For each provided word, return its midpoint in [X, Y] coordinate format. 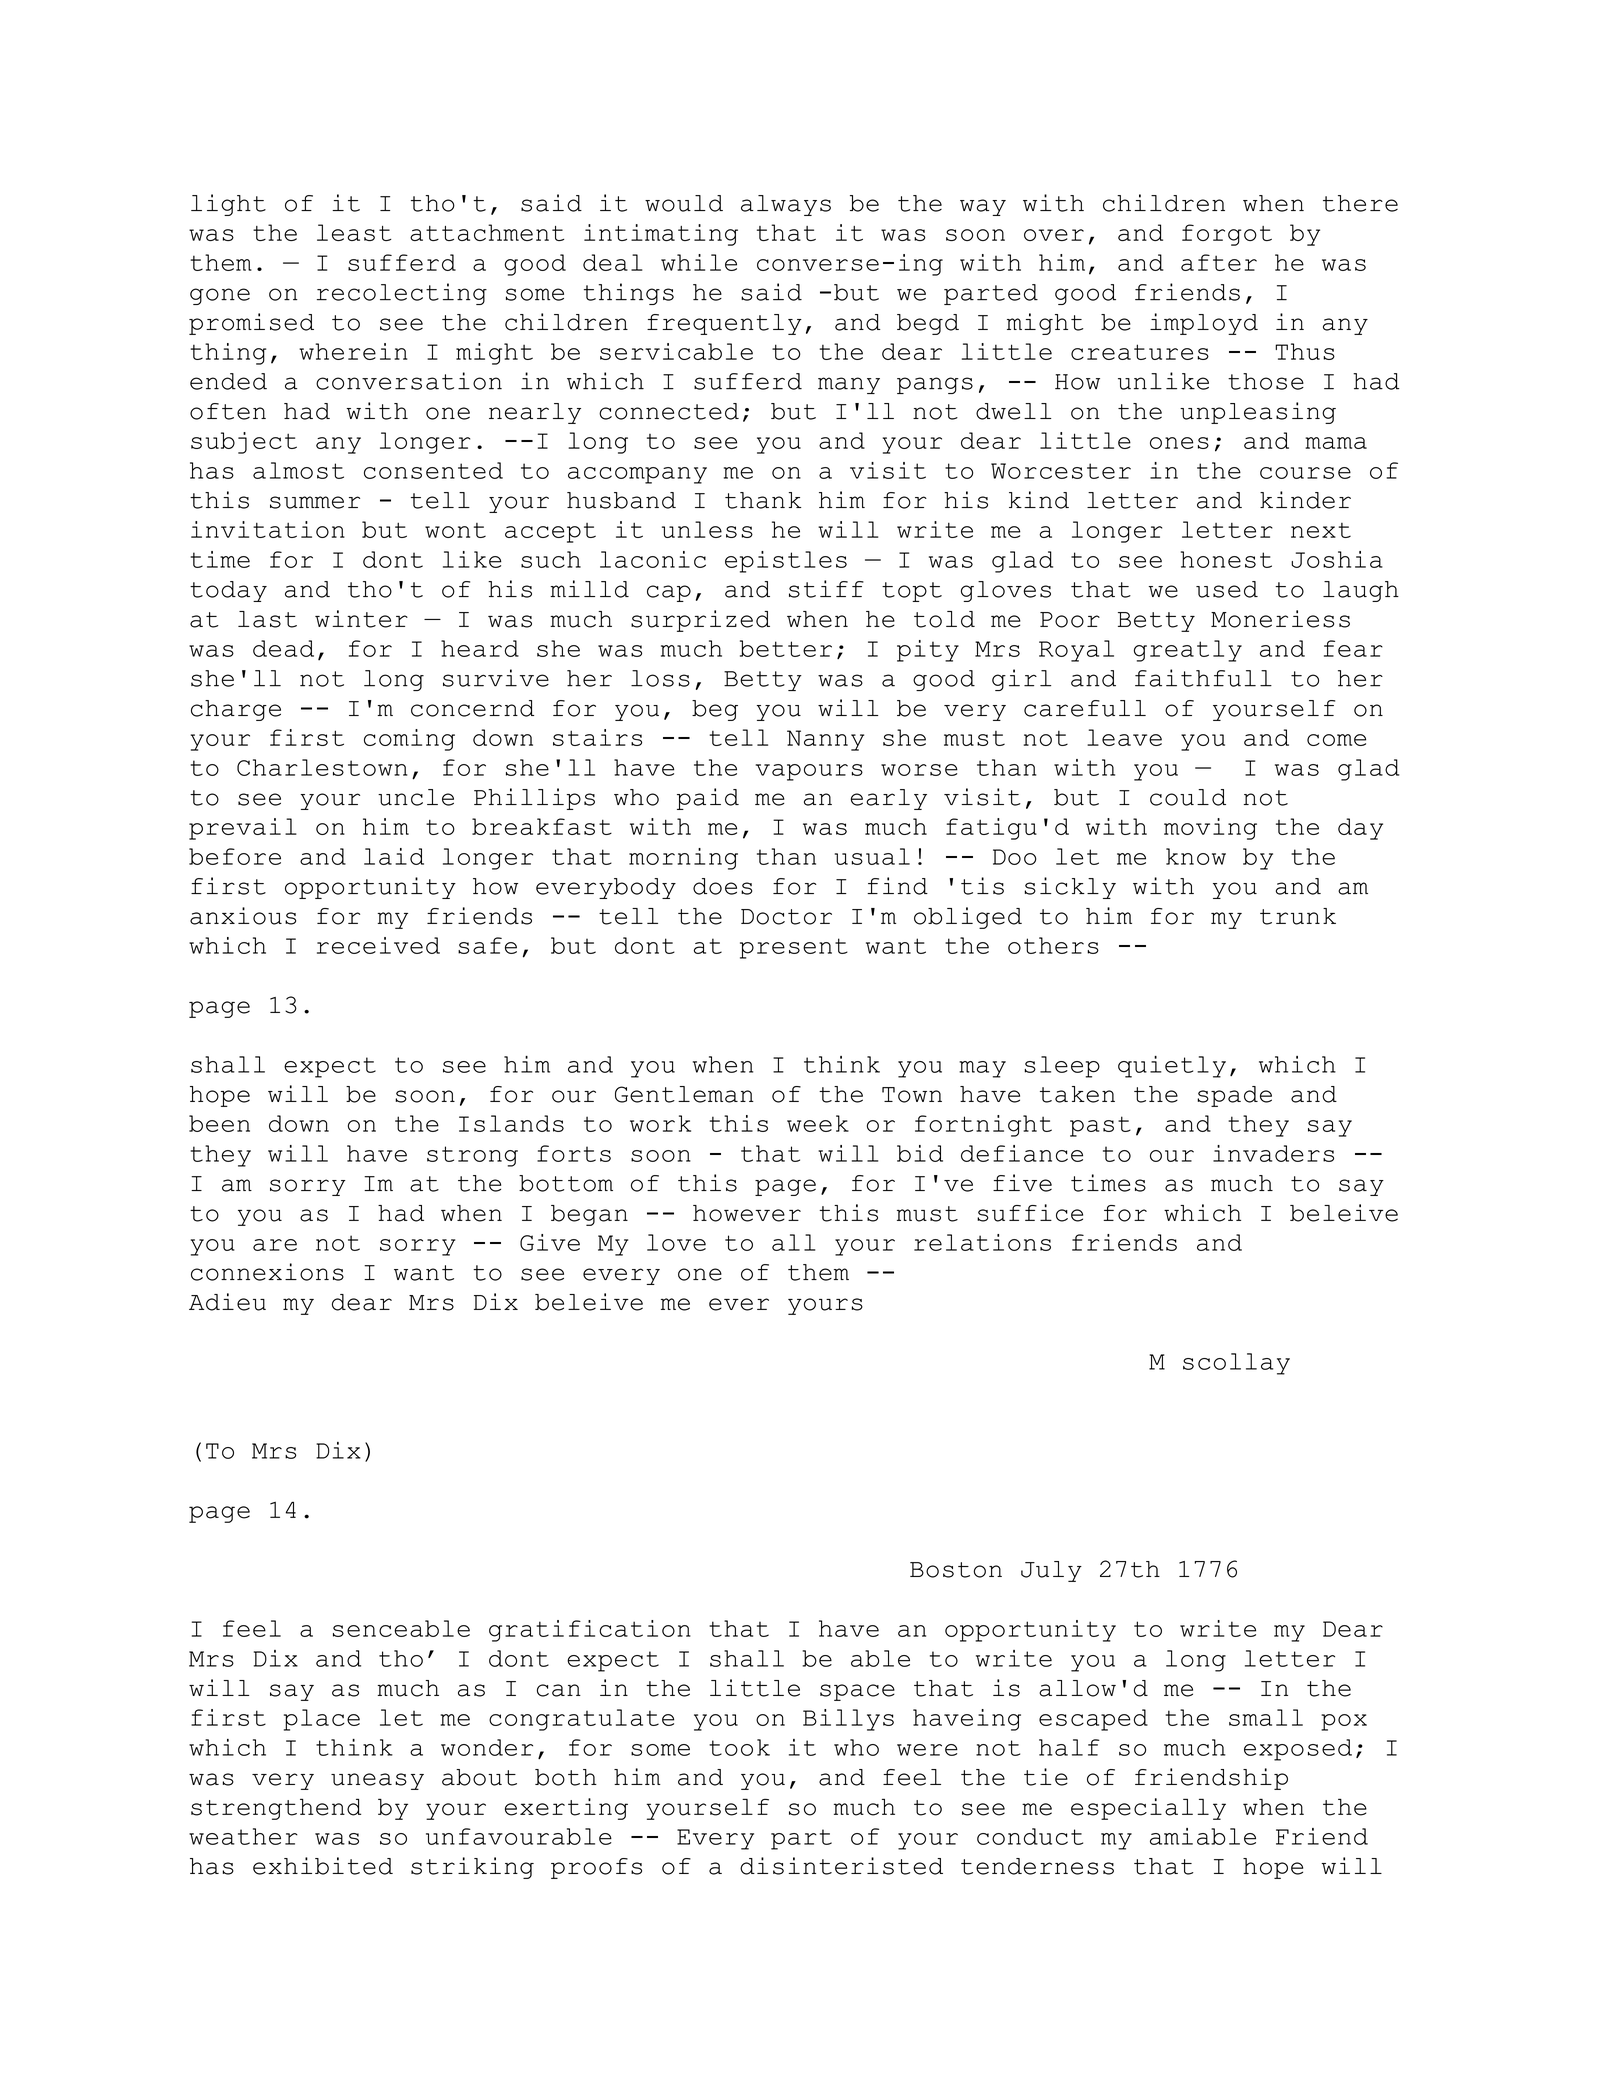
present [794, 948]
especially [1148, 1809]
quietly [1172, 1067]
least [354, 232]
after [1219, 262]
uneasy [377, 1781]
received [378, 945]
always [786, 205]
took [739, 1747]
